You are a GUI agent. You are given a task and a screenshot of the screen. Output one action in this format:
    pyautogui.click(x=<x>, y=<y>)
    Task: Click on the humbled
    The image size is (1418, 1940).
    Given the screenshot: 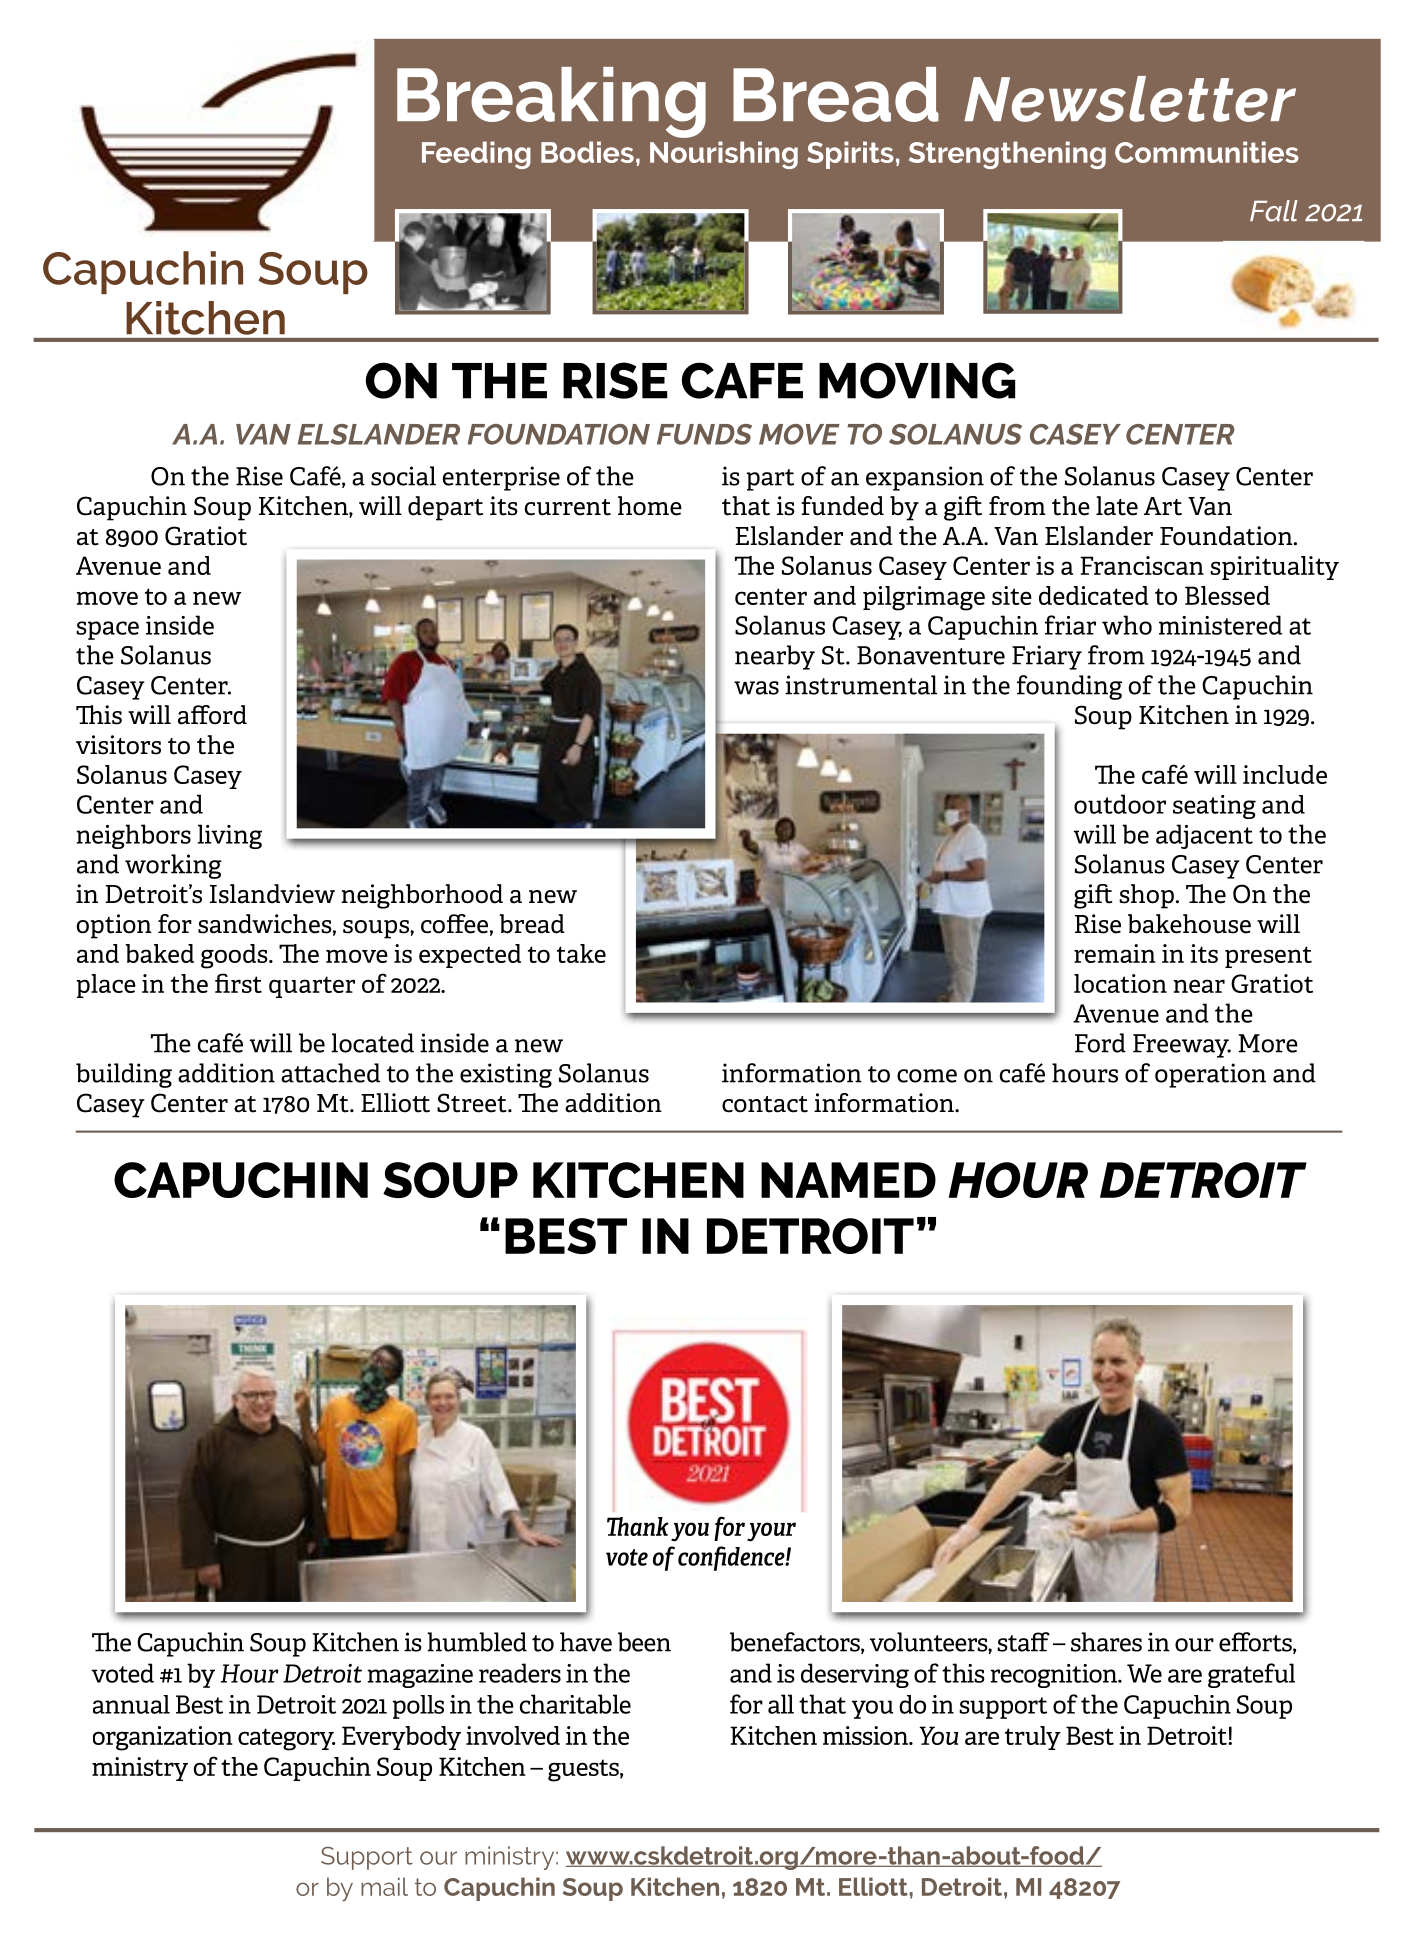 What is the action you would take?
    pyautogui.click(x=477, y=1642)
